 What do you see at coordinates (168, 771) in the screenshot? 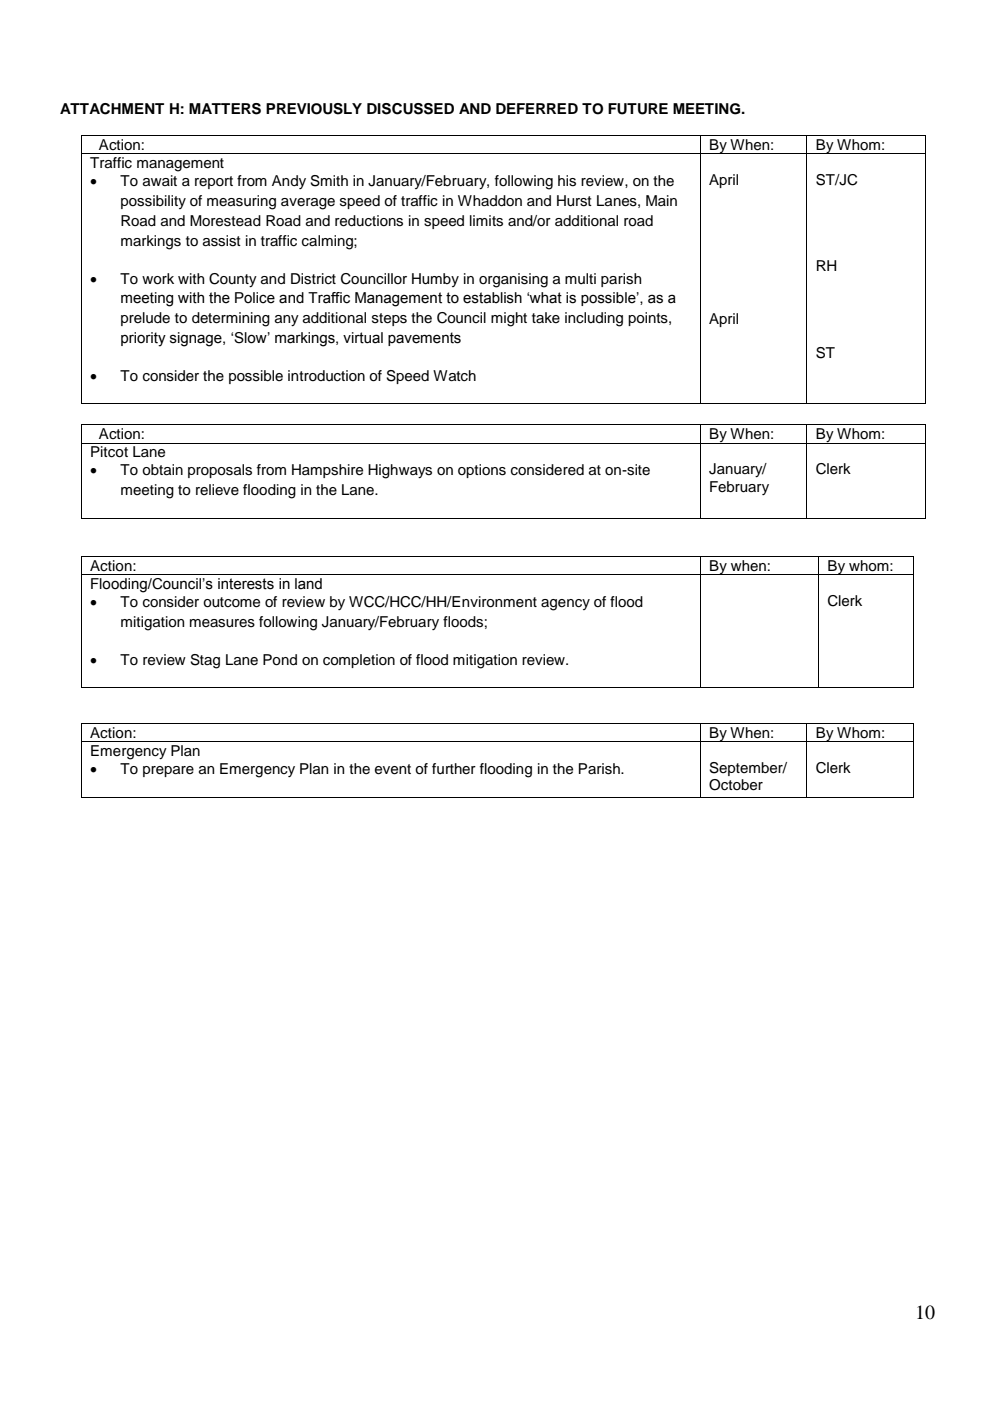
I see `prepare` at bounding box center [168, 771].
